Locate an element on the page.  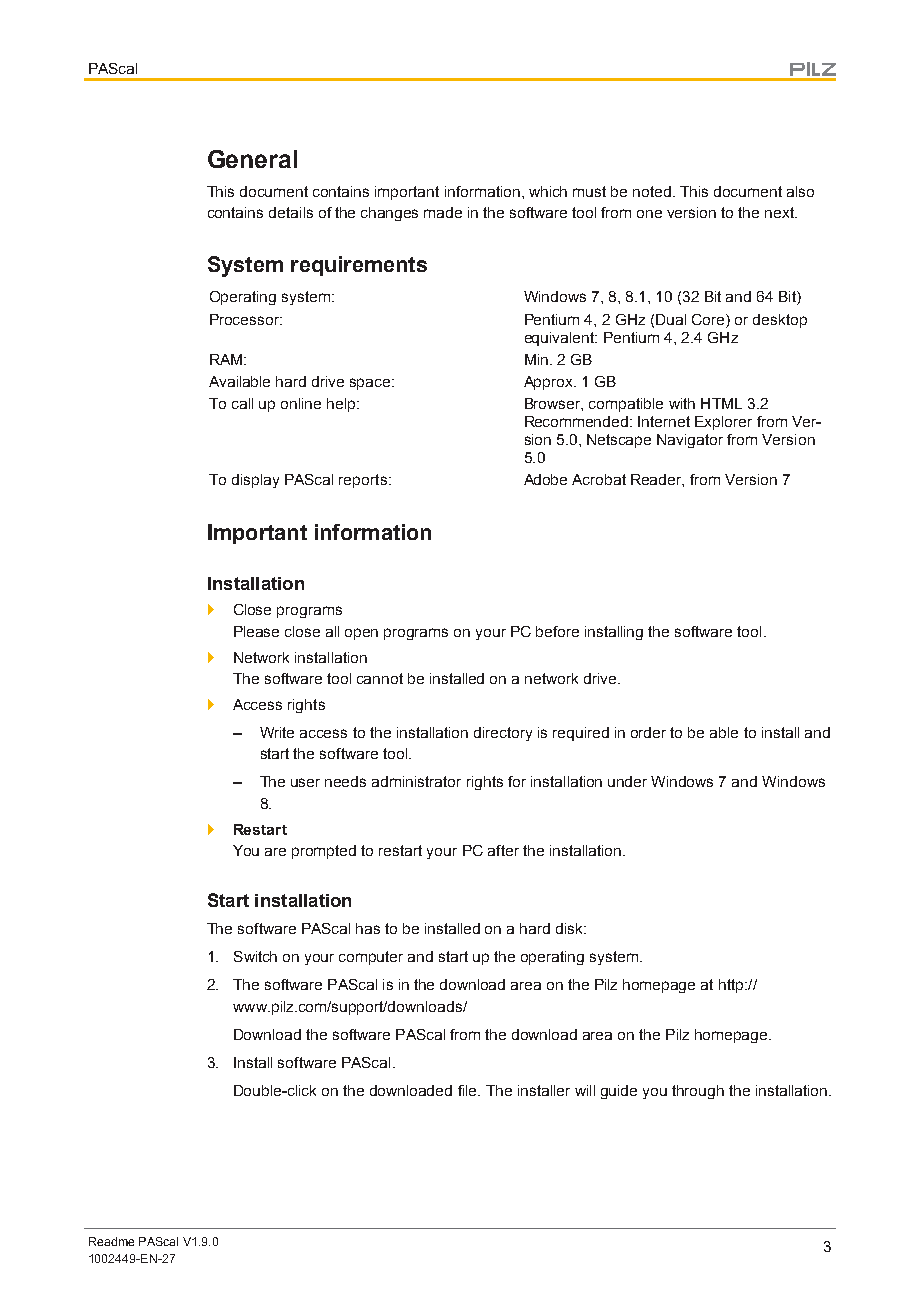
display is located at coordinates (255, 481).
